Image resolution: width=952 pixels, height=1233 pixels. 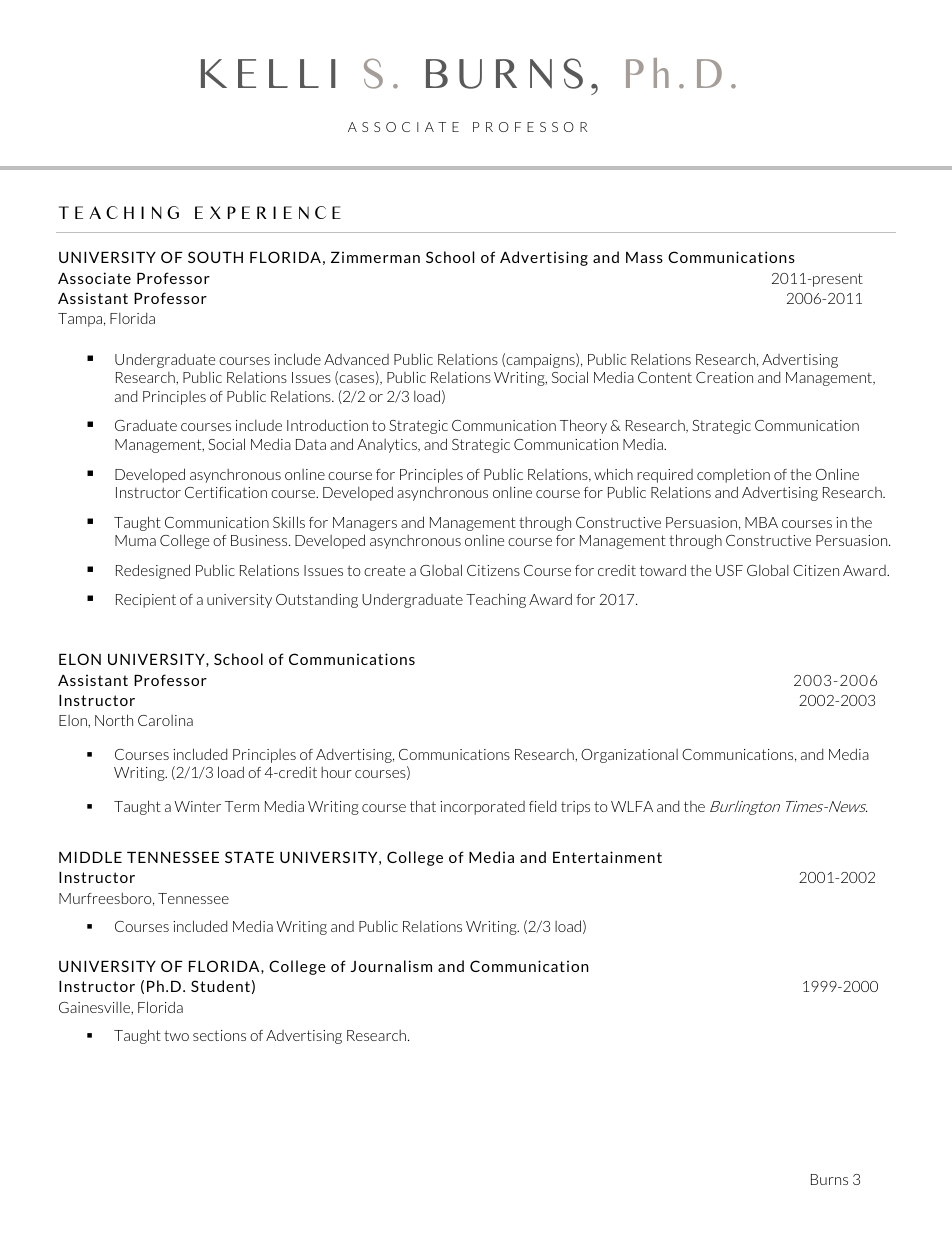 What do you see at coordinates (391, 966) in the screenshot?
I see `Journalism` at bounding box center [391, 966].
